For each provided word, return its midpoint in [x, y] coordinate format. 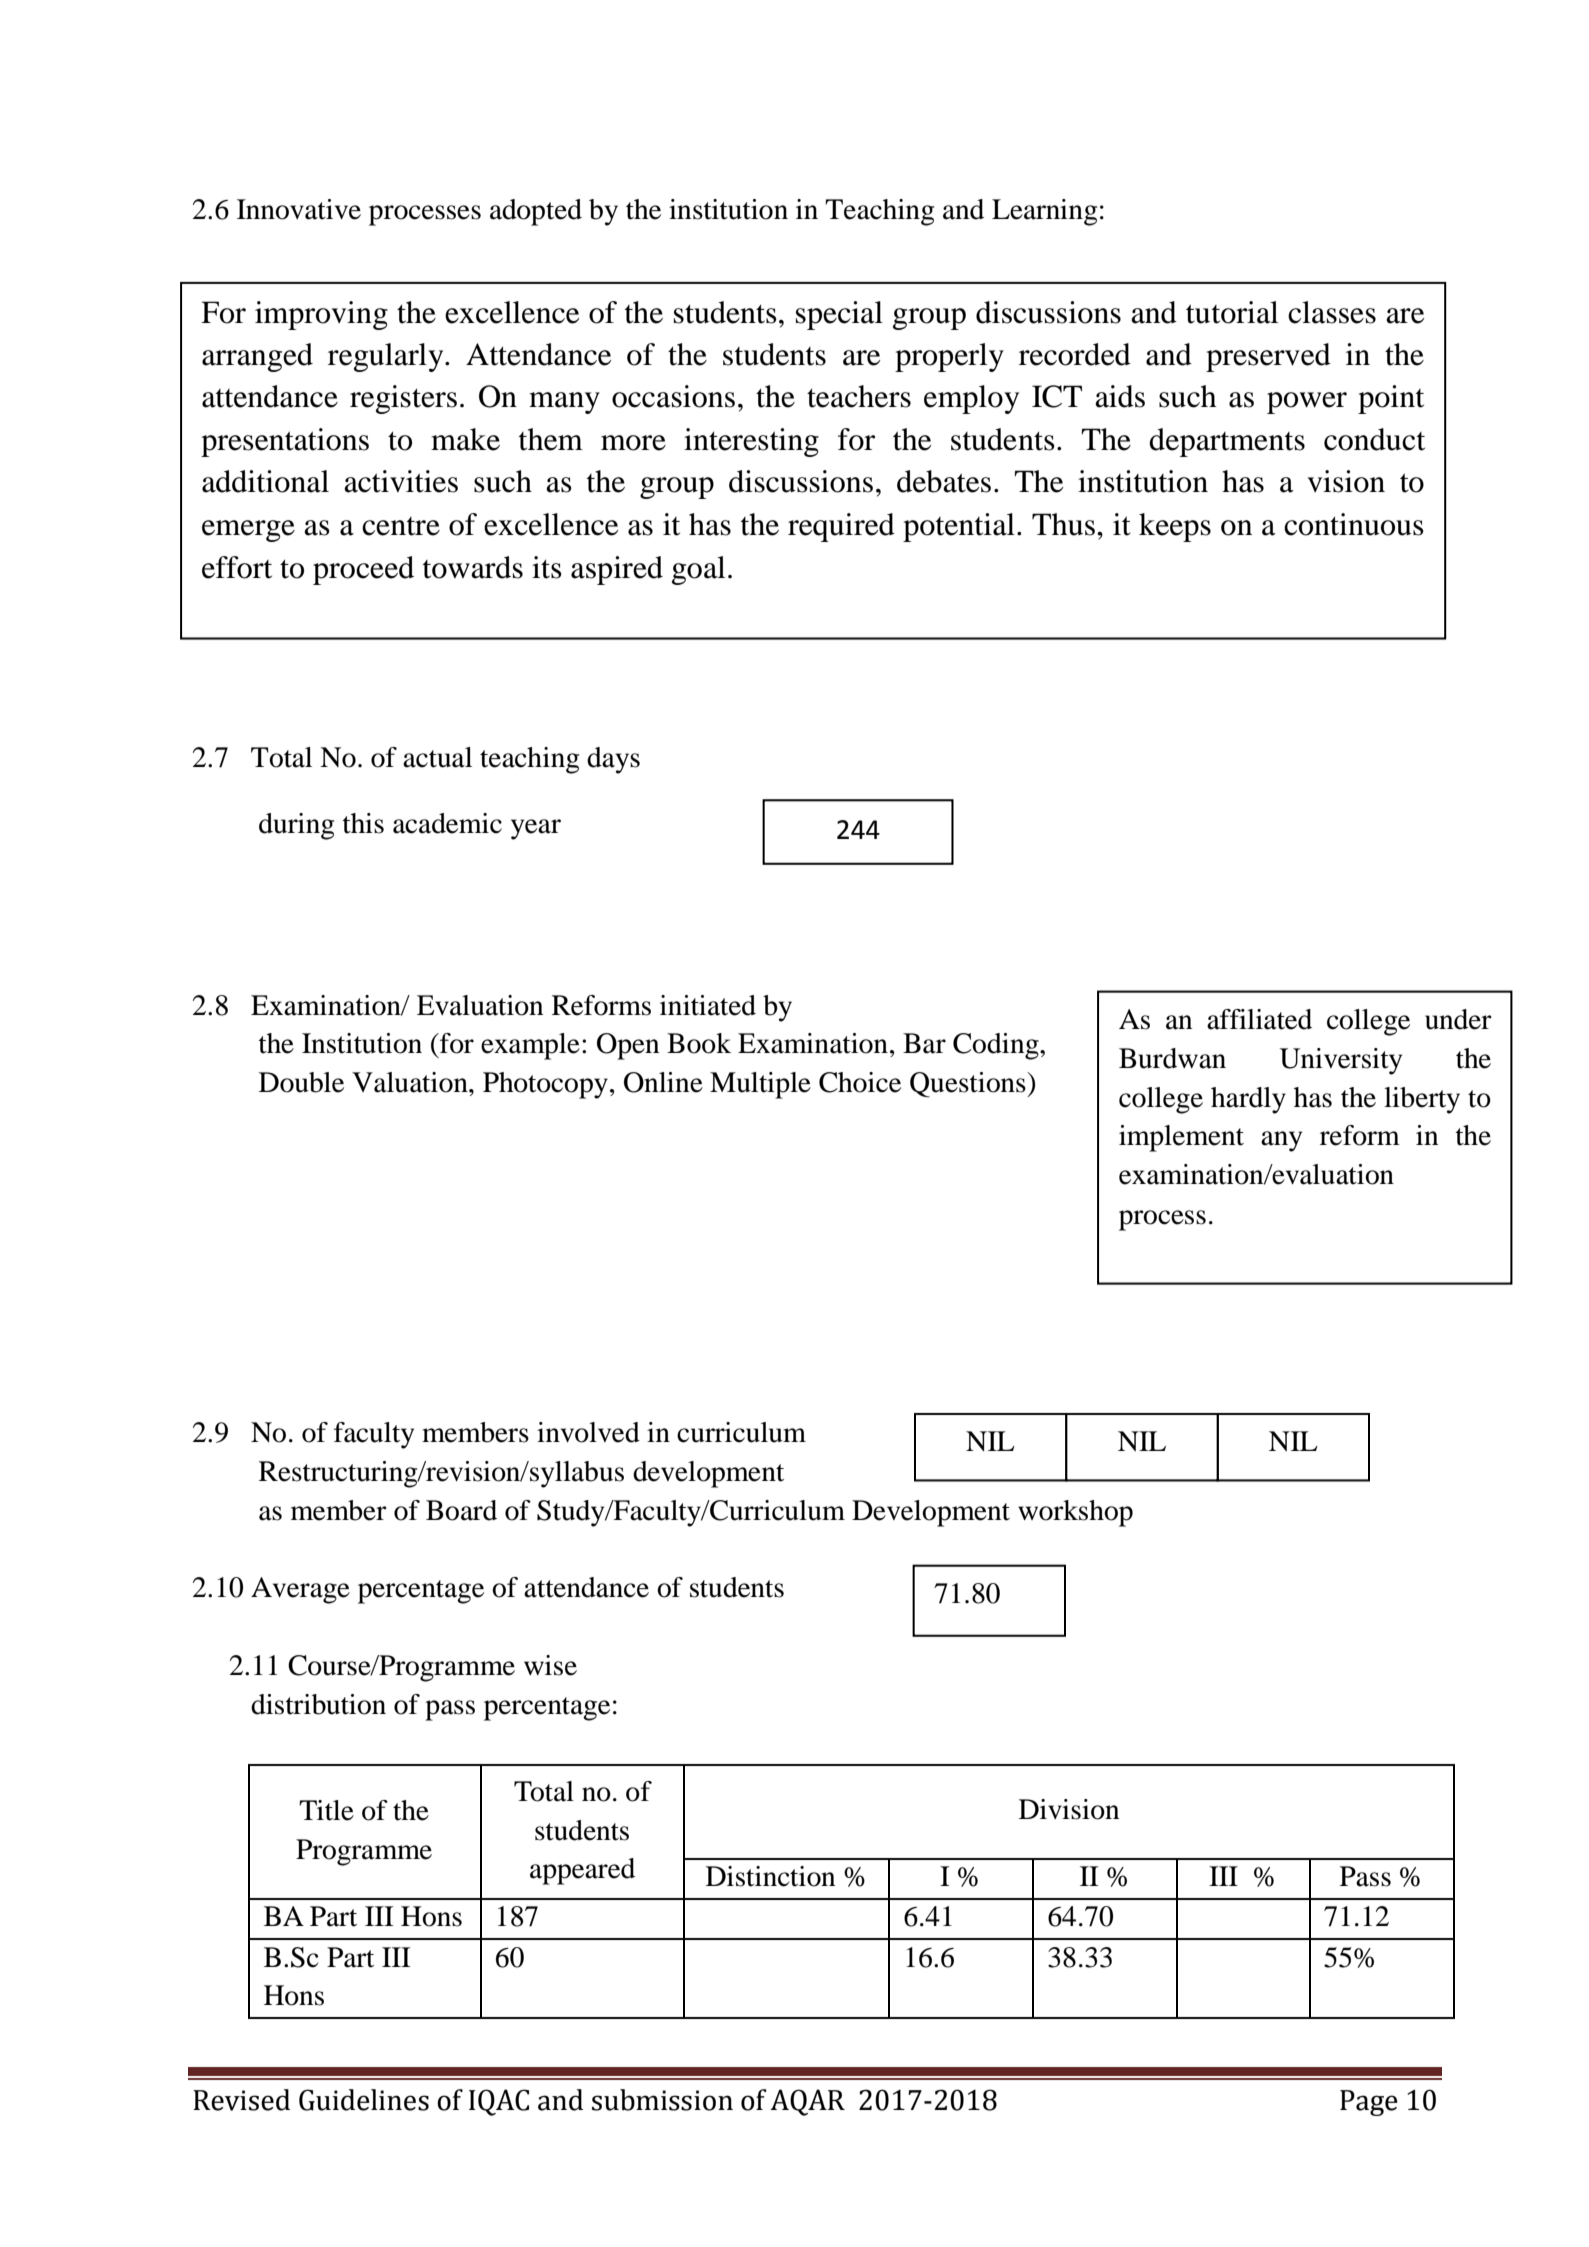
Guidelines [364, 2100]
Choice [860, 1082]
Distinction [770, 1876]
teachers [859, 396]
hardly [1248, 1100]
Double [301, 1082]
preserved [1268, 357]
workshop [1075, 1513]
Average [300, 1590]
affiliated [1259, 1019]
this [363, 823]
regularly [387, 357]
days [613, 760]
